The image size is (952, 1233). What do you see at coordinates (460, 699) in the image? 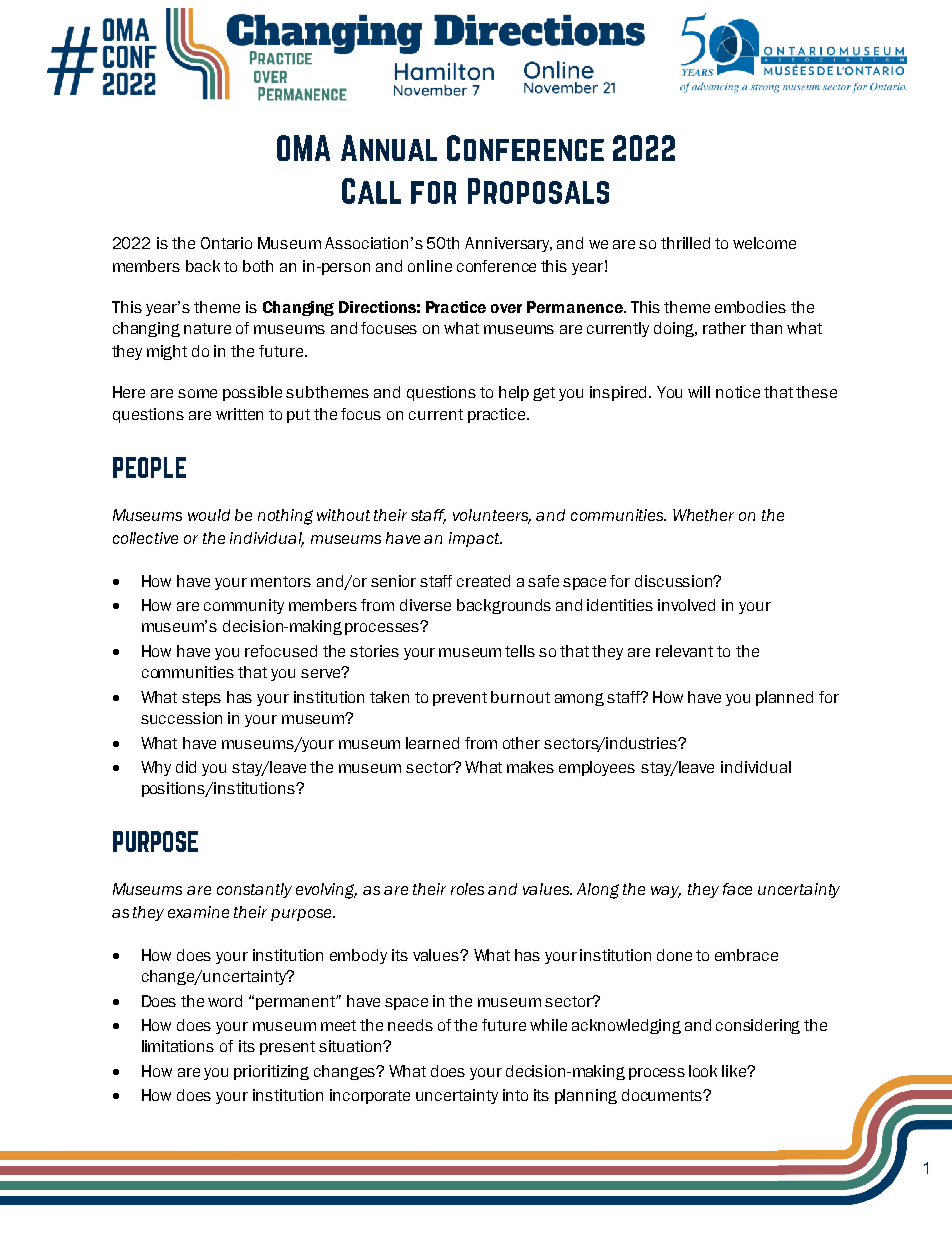
I see `prevent` at bounding box center [460, 699].
